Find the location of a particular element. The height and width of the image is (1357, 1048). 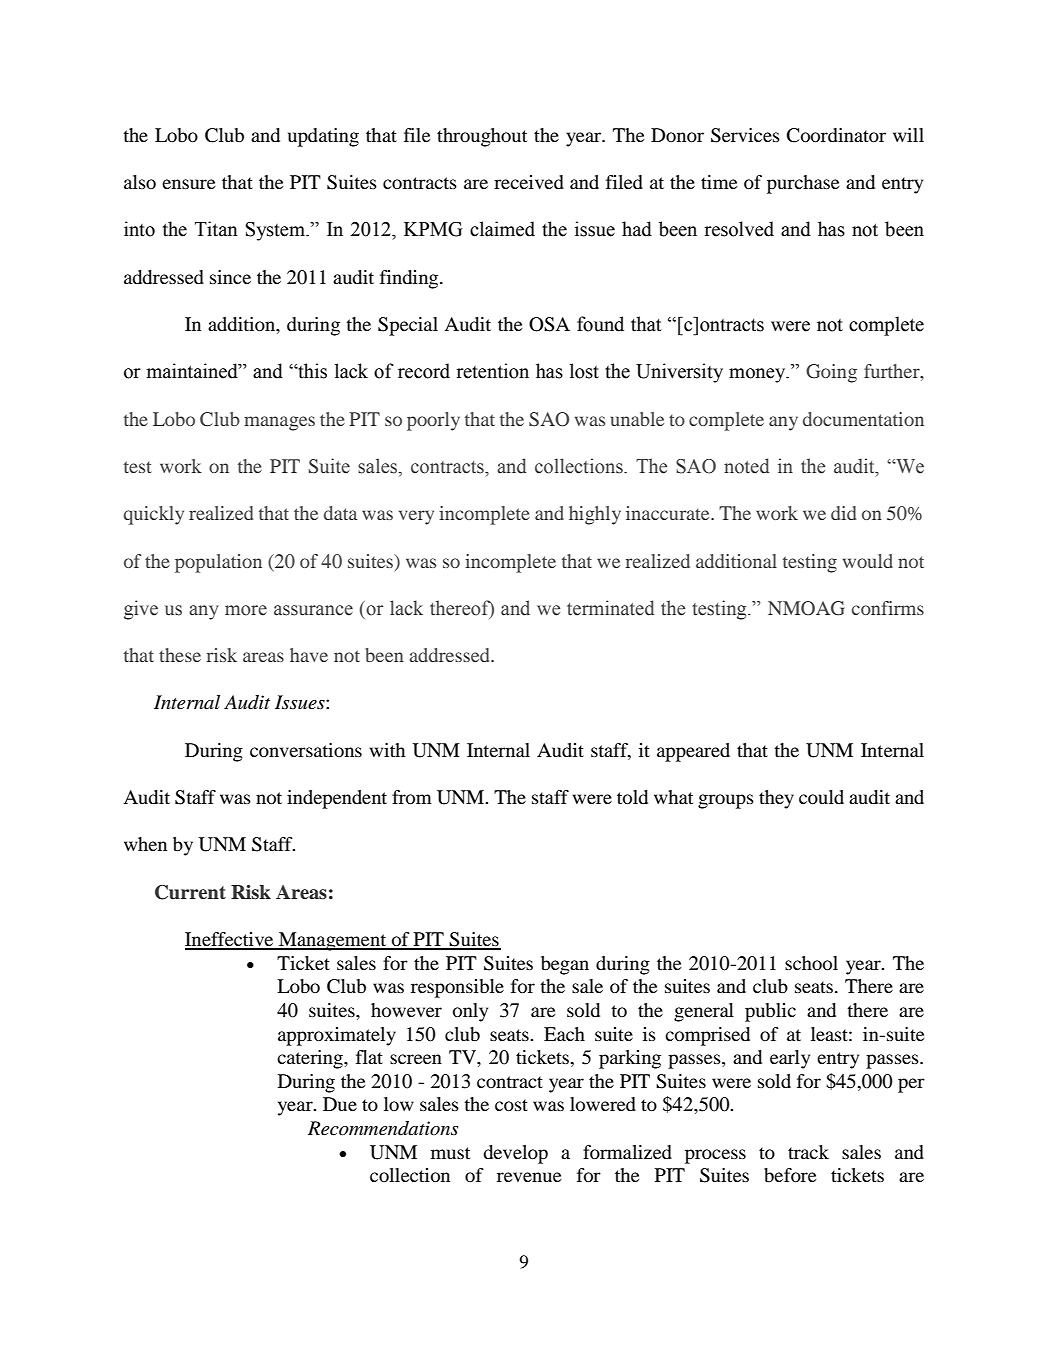

when is located at coordinates (145, 844).
